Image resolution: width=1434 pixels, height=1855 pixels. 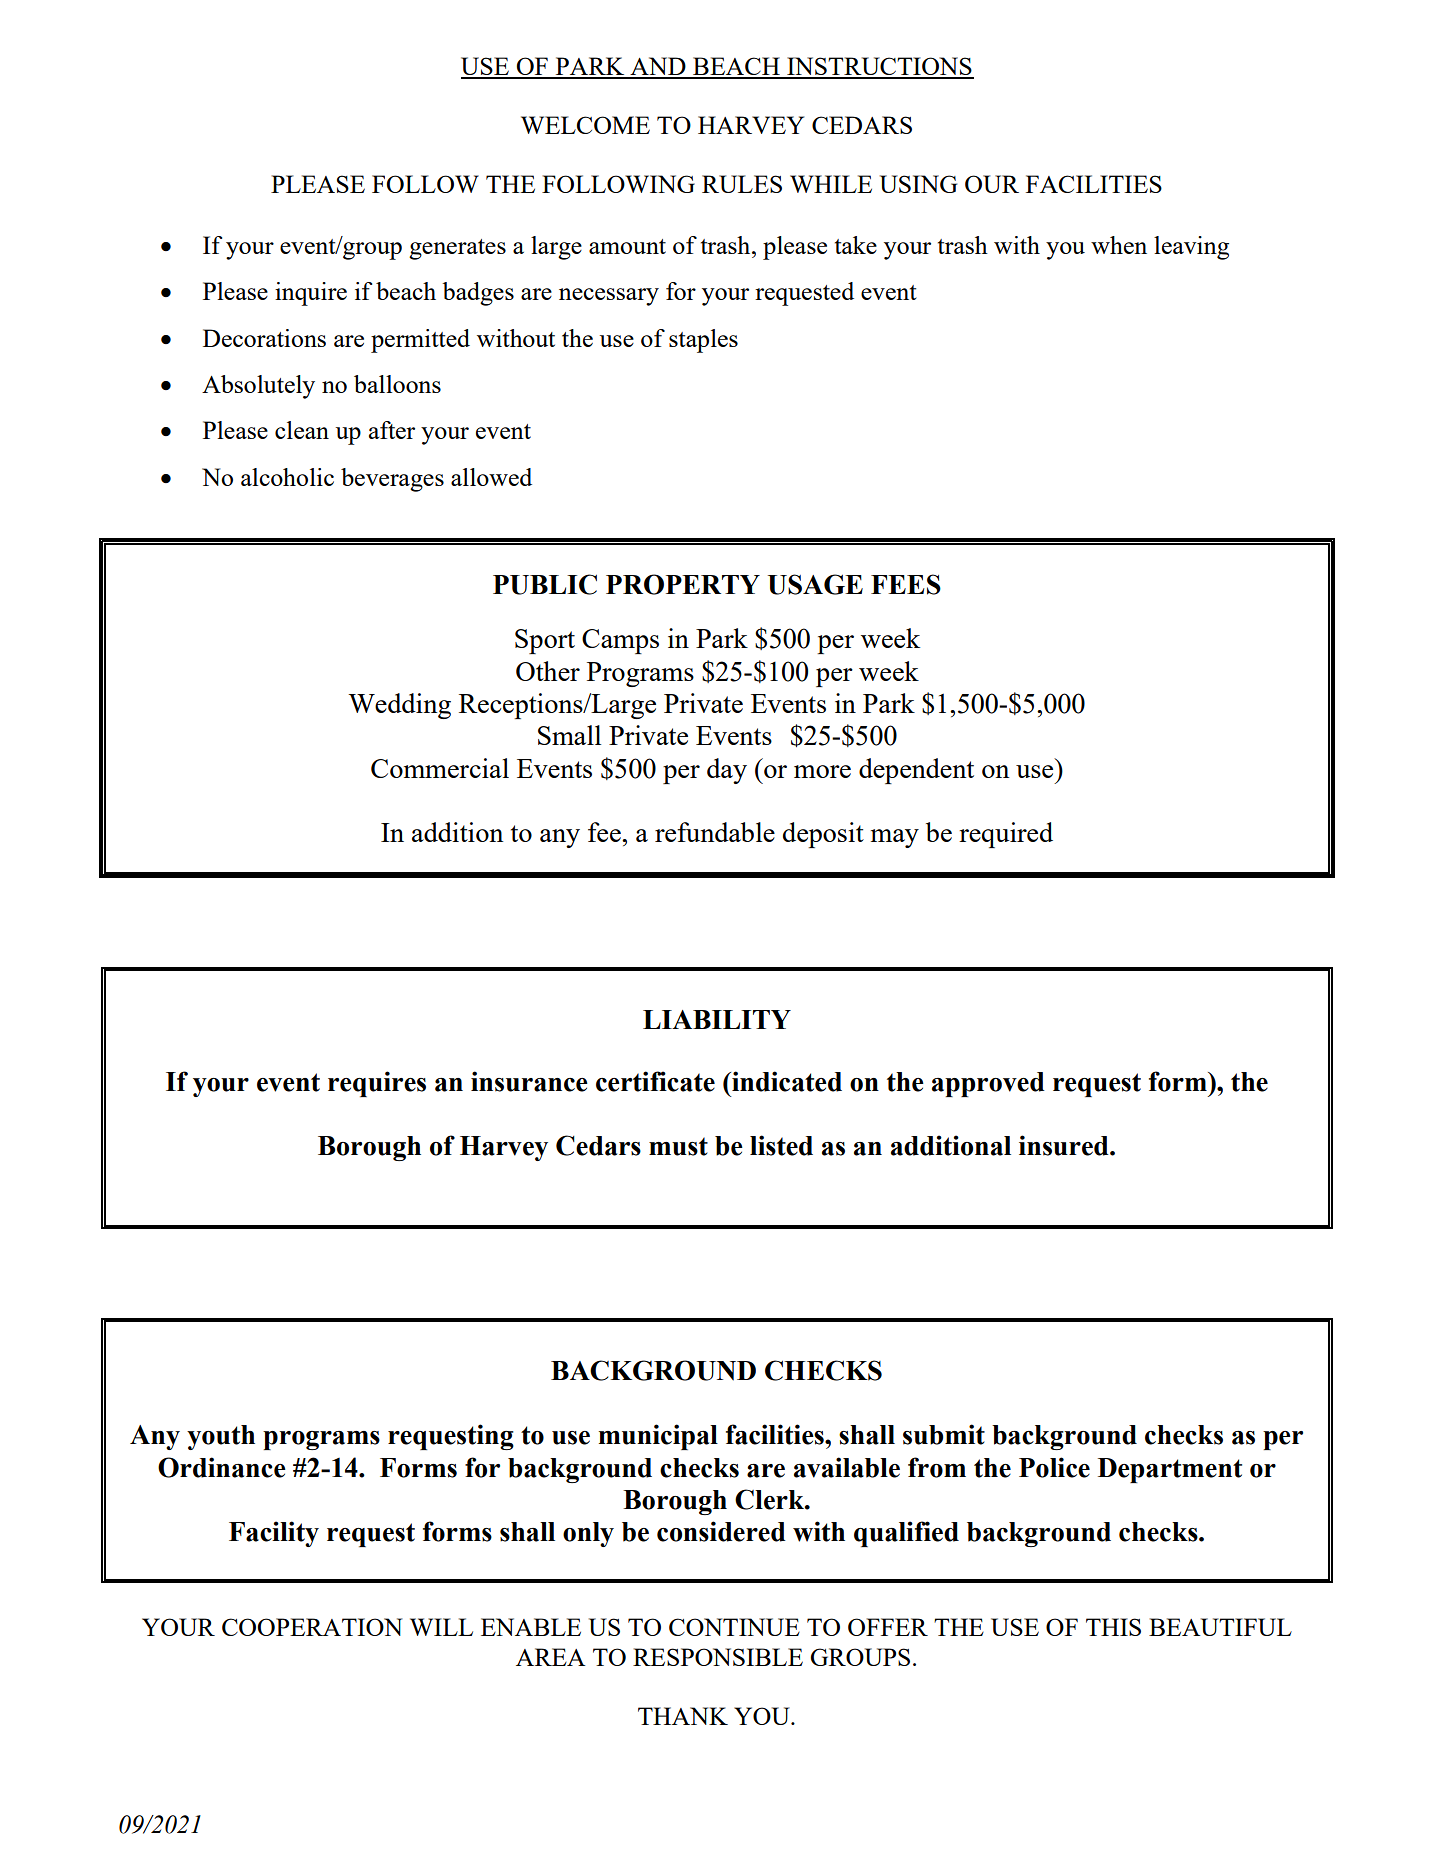 I want to click on RESPONSIBLE, so click(x=718, y=1657).
